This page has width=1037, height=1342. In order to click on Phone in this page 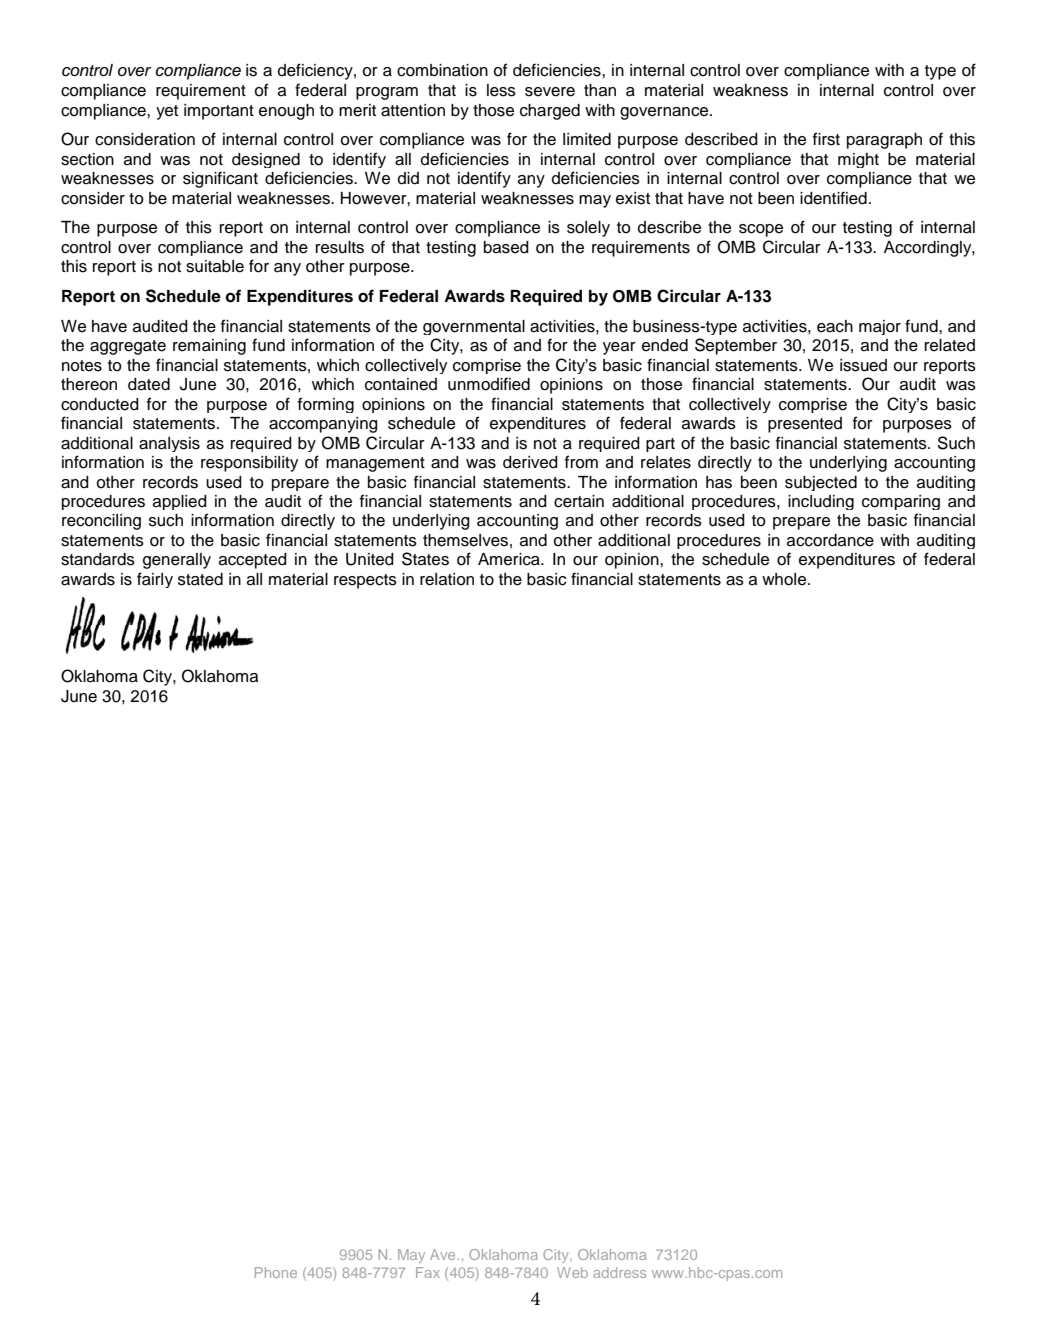, I will do `click(276, 1272)`.
